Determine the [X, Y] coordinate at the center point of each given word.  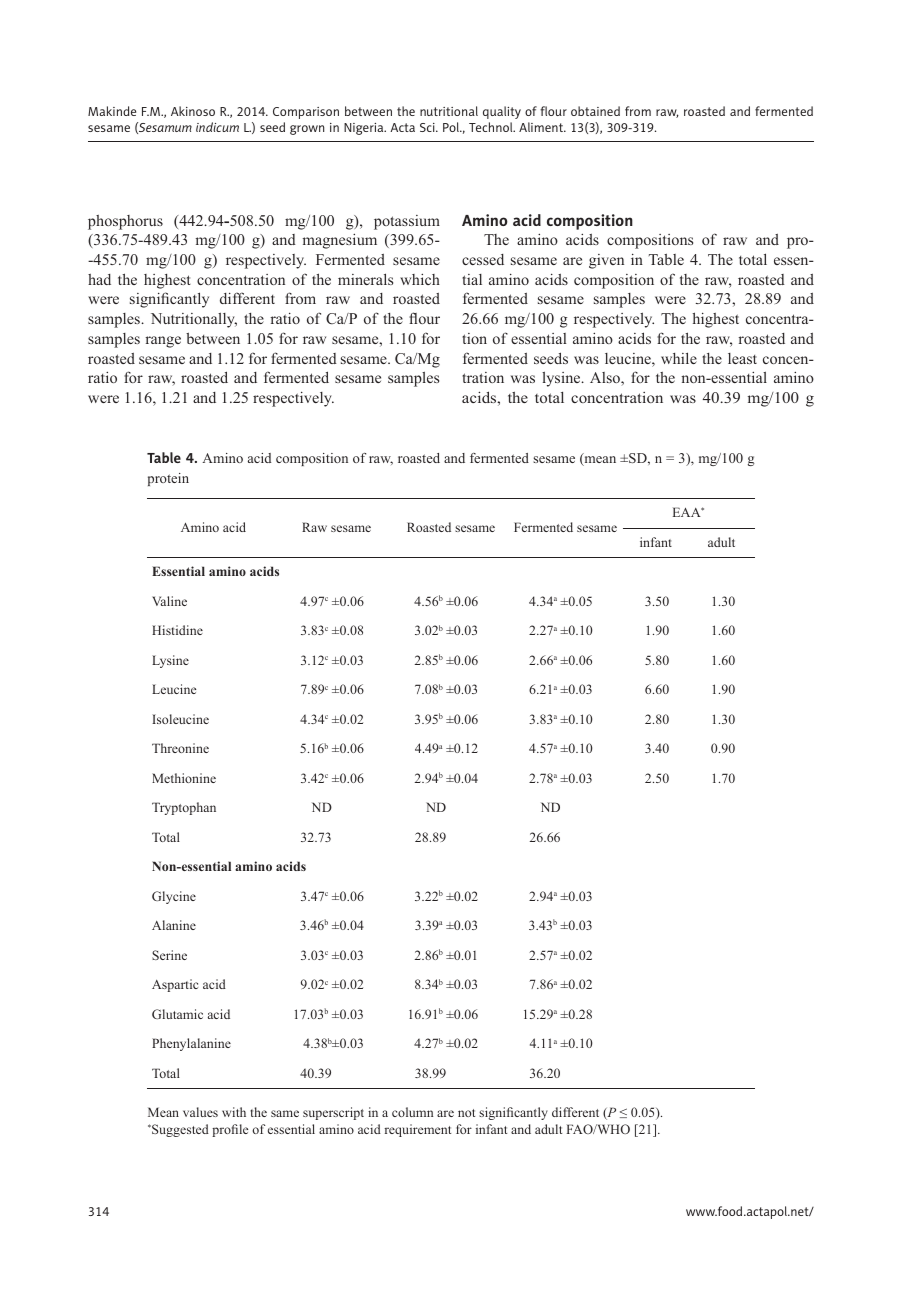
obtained [595, 111]
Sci [428, 127]
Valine [169, 601]
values [200, 1112]
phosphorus [125, 222]
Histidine [177, 630]
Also [606, 377]
